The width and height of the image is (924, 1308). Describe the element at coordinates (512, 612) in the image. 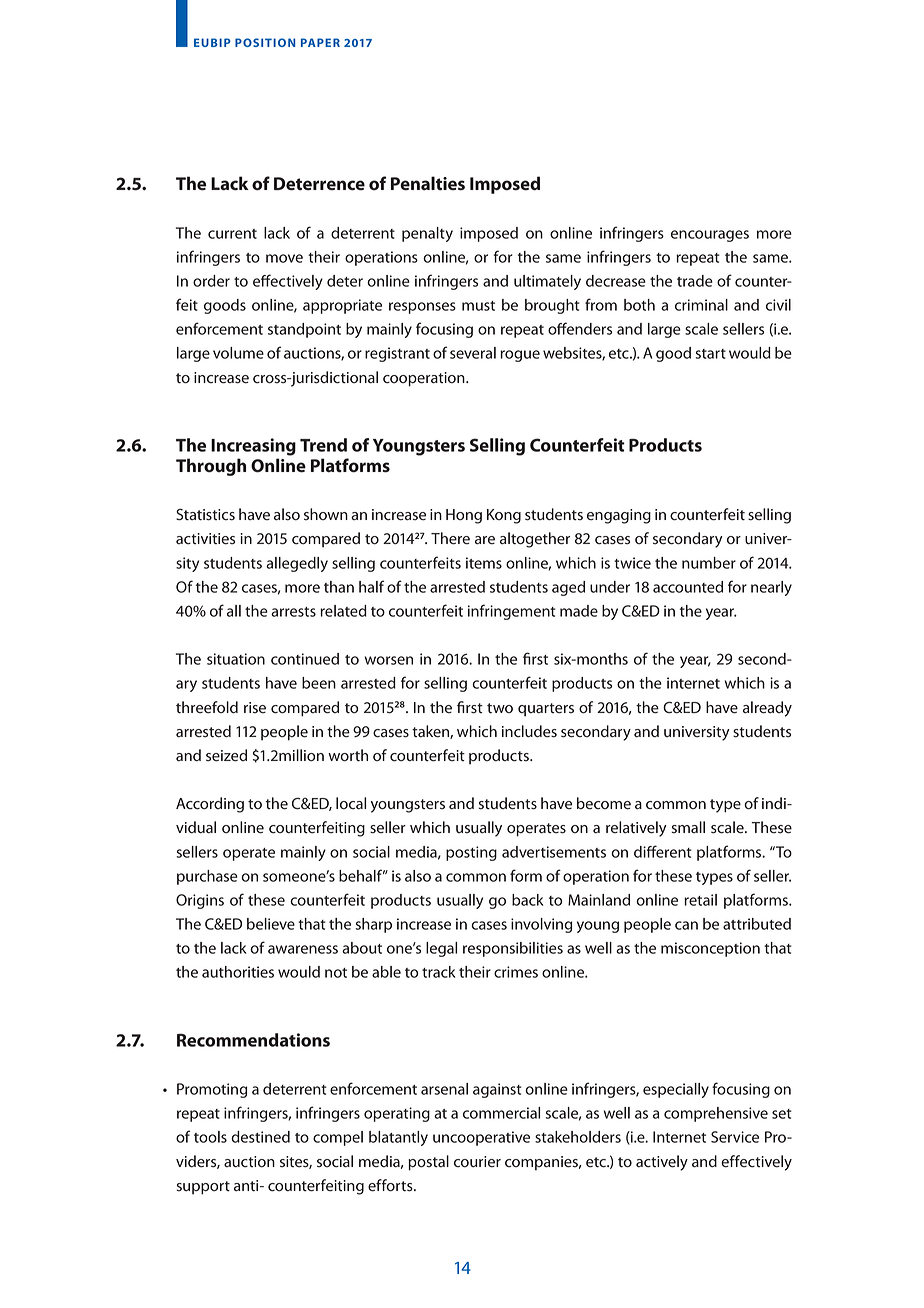

I see `infringement` at that location.
